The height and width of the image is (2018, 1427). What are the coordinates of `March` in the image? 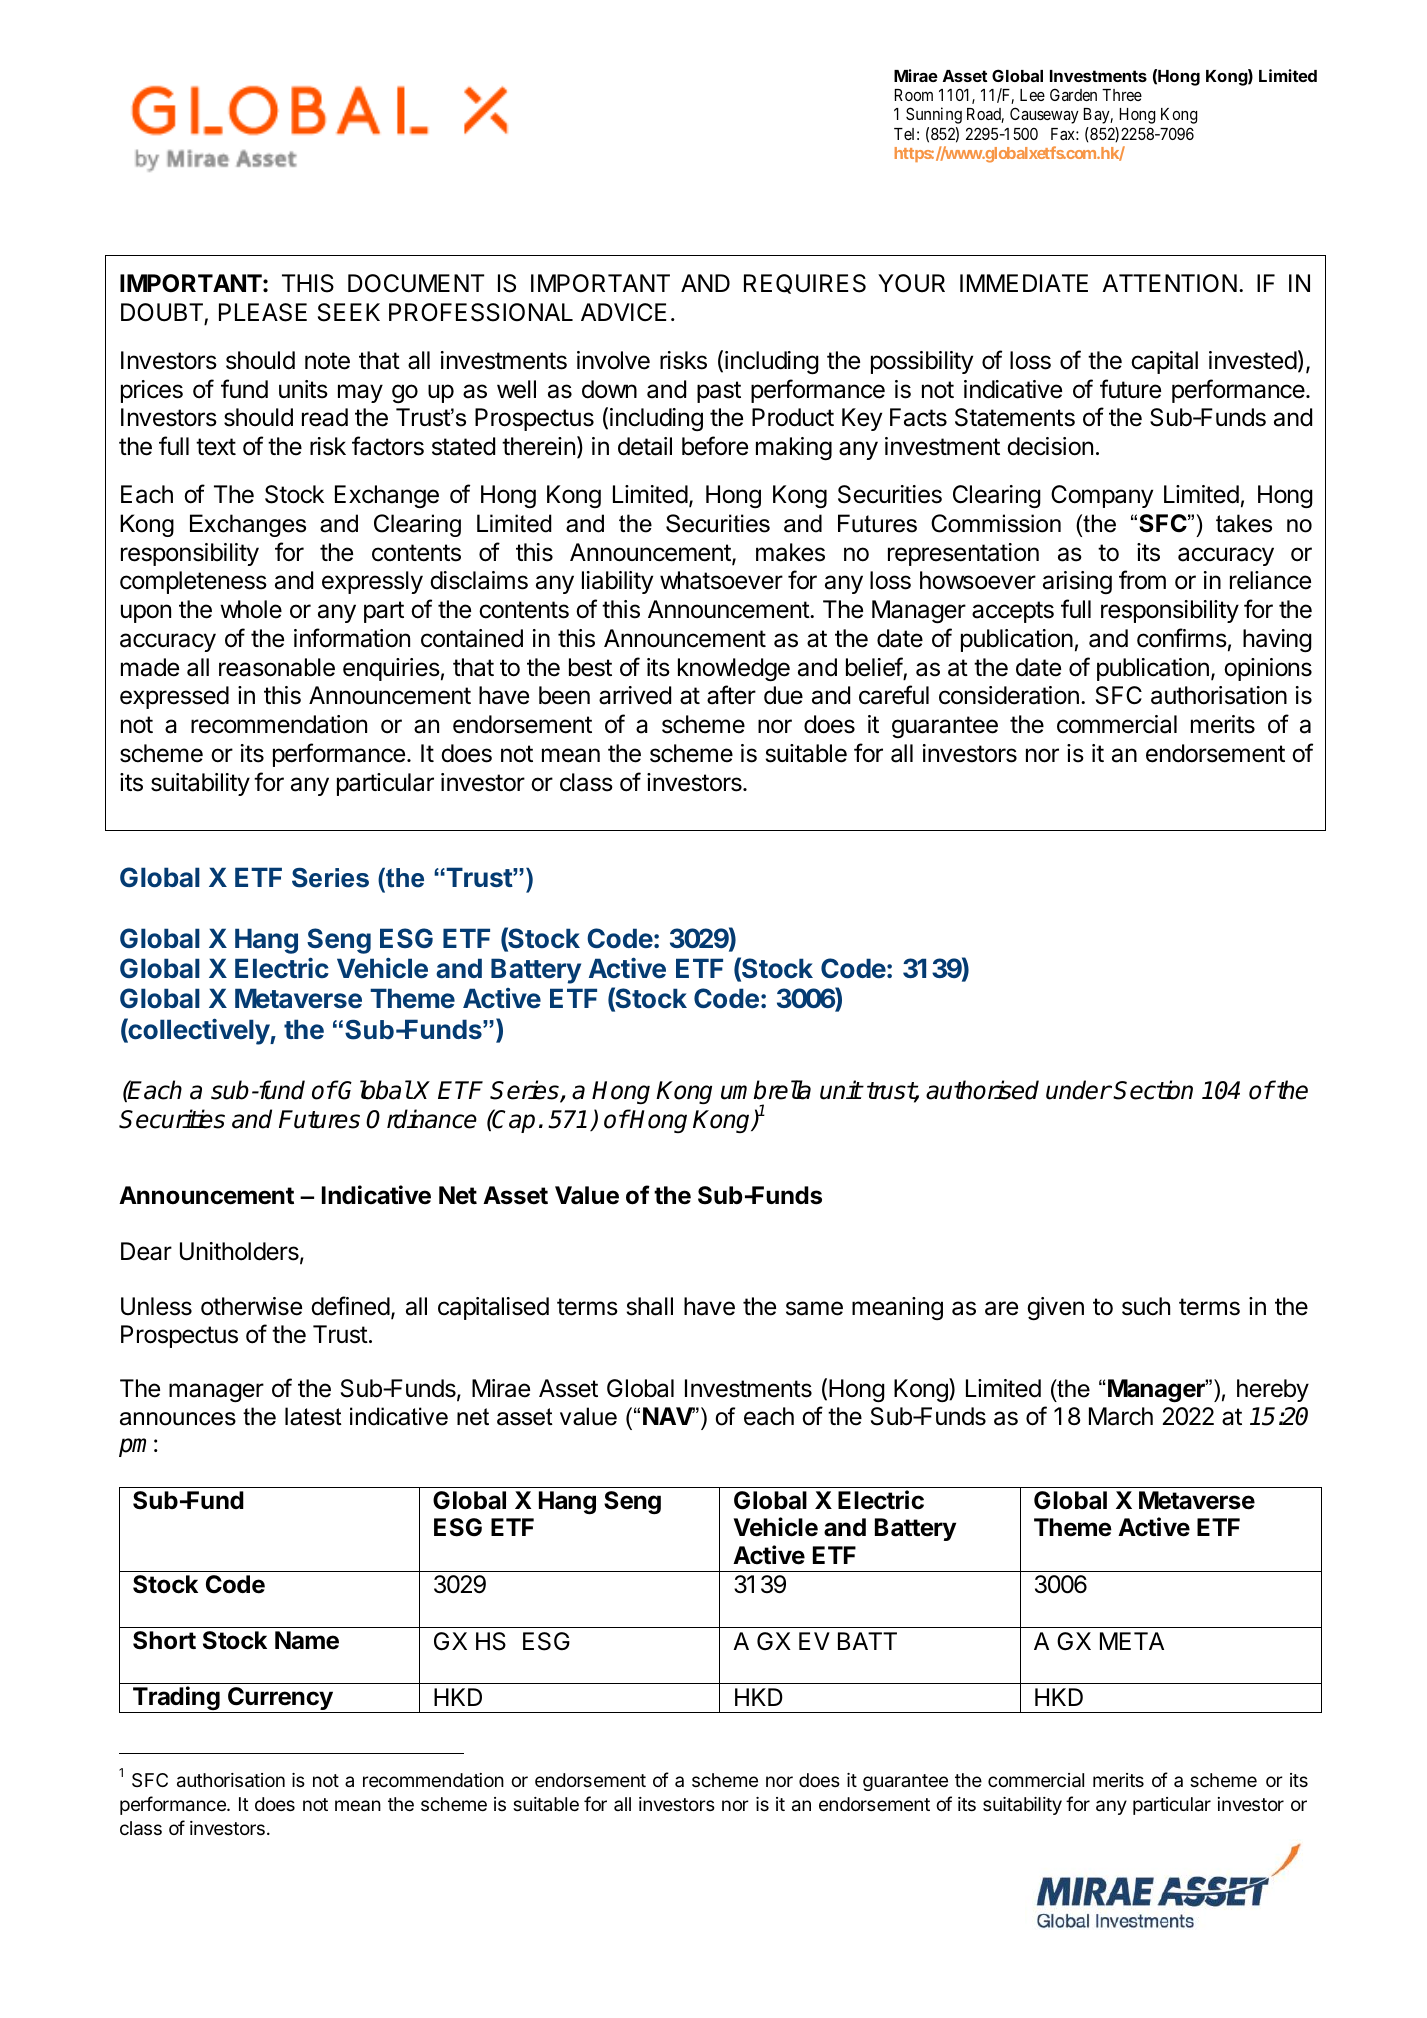 It's located at (1121, 1416).
